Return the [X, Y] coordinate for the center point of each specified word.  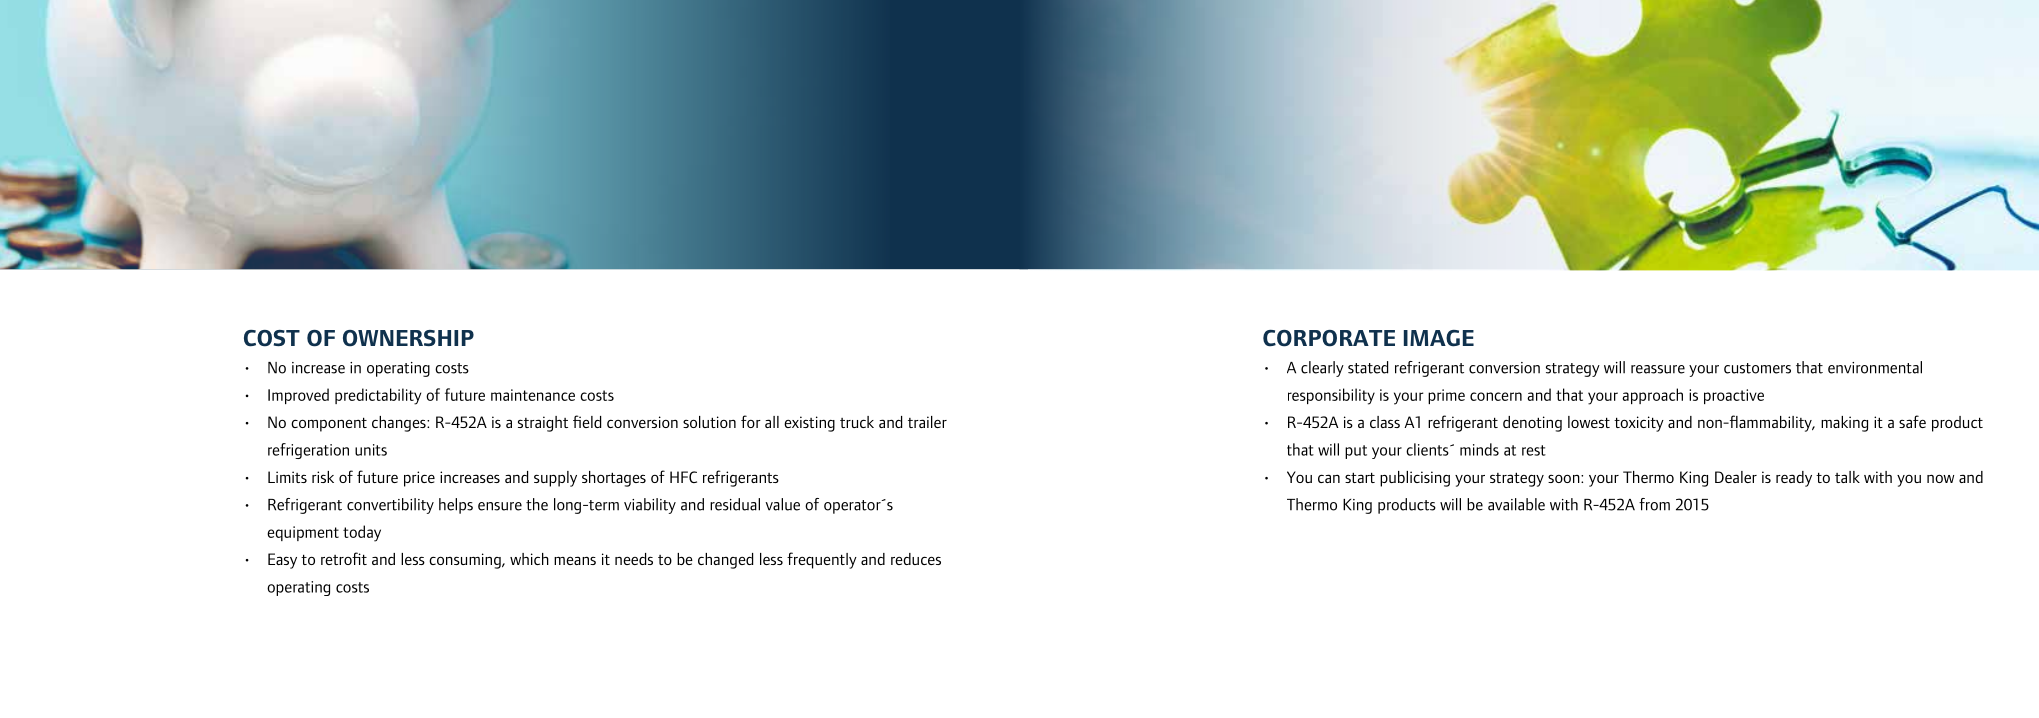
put [1356, 452]
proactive [1734, 396]
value [782, 504]
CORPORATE [1329, 338]
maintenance [533, 395]
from [1654, 504]
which [529, 559]
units [371, 450]
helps [456, 506]
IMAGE [1439, 338]
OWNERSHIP [408, 338]
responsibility [1331, 396]
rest [1534, 450]
